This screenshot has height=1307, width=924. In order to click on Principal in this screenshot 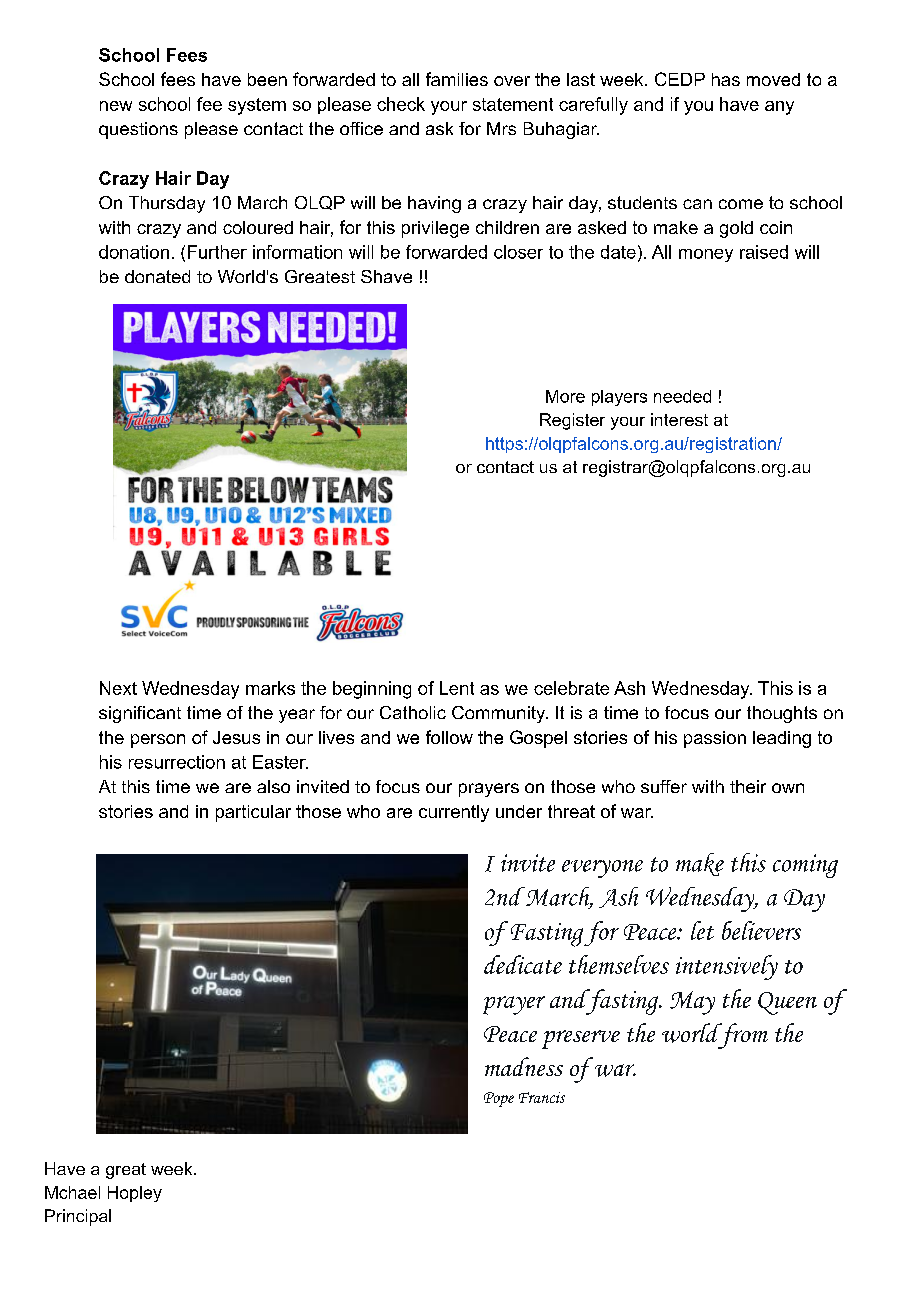, I will do `click(78, 1217)`.
